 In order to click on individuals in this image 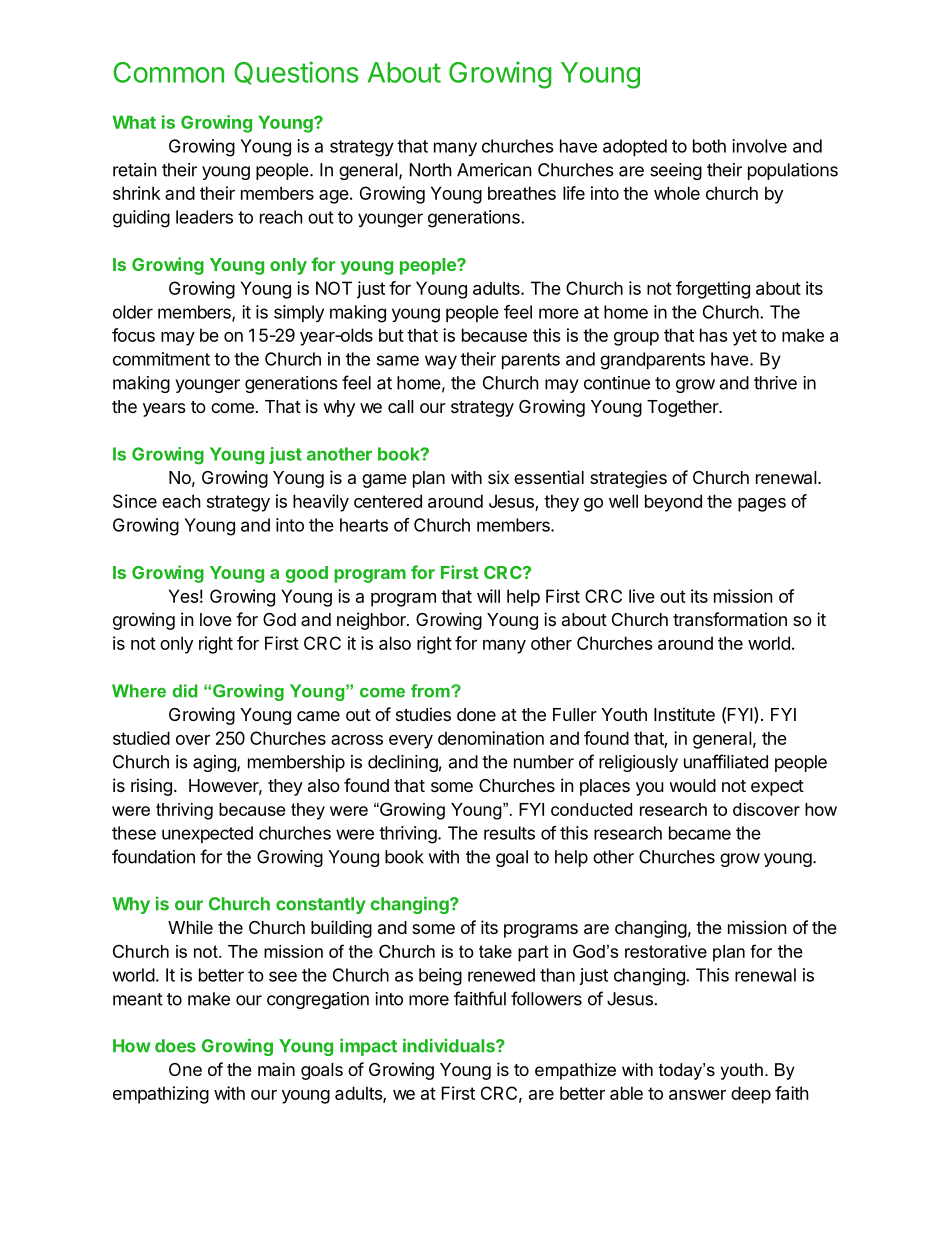, I will do `click(450, 1045)`.
